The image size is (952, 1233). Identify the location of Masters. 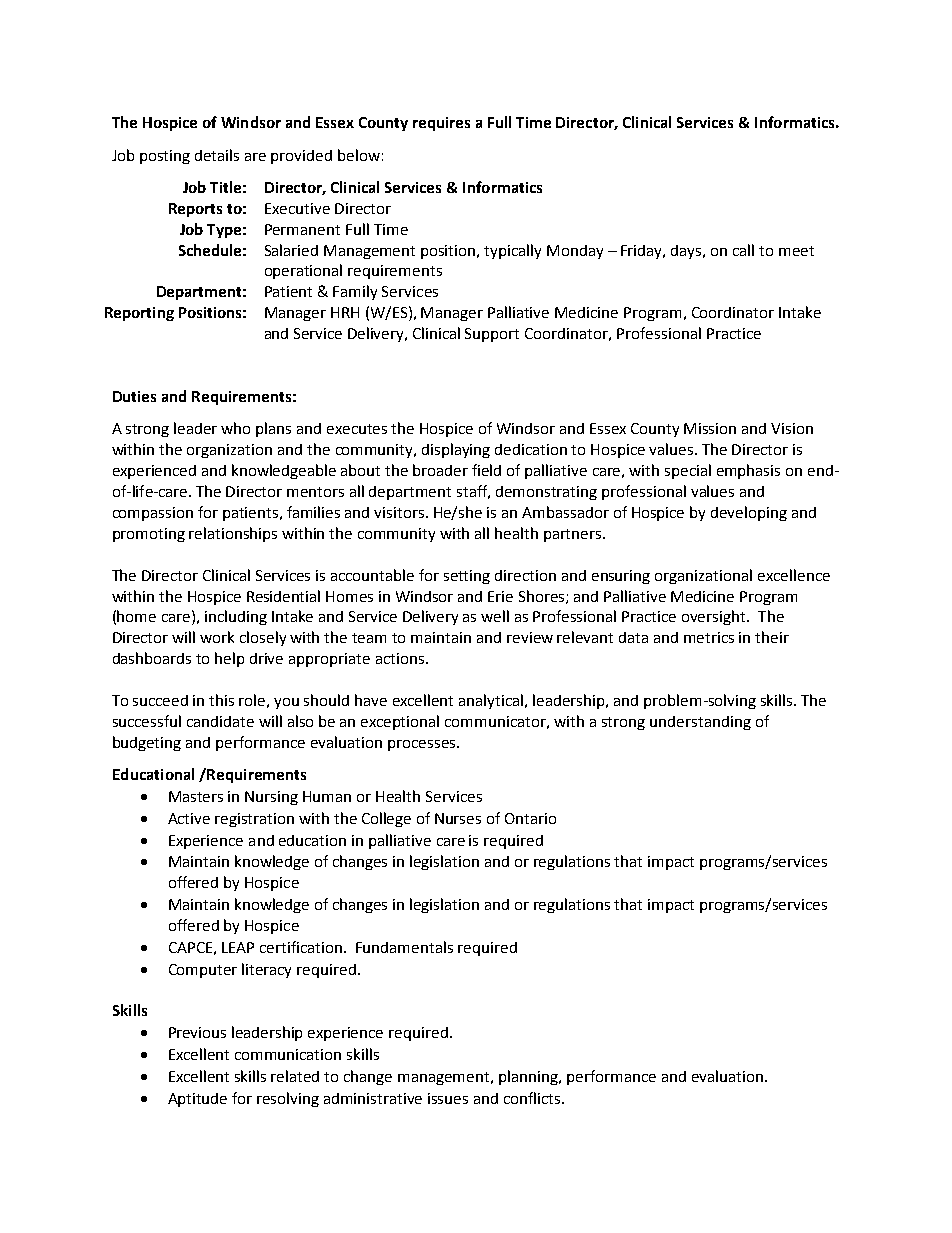
(196, 796).
